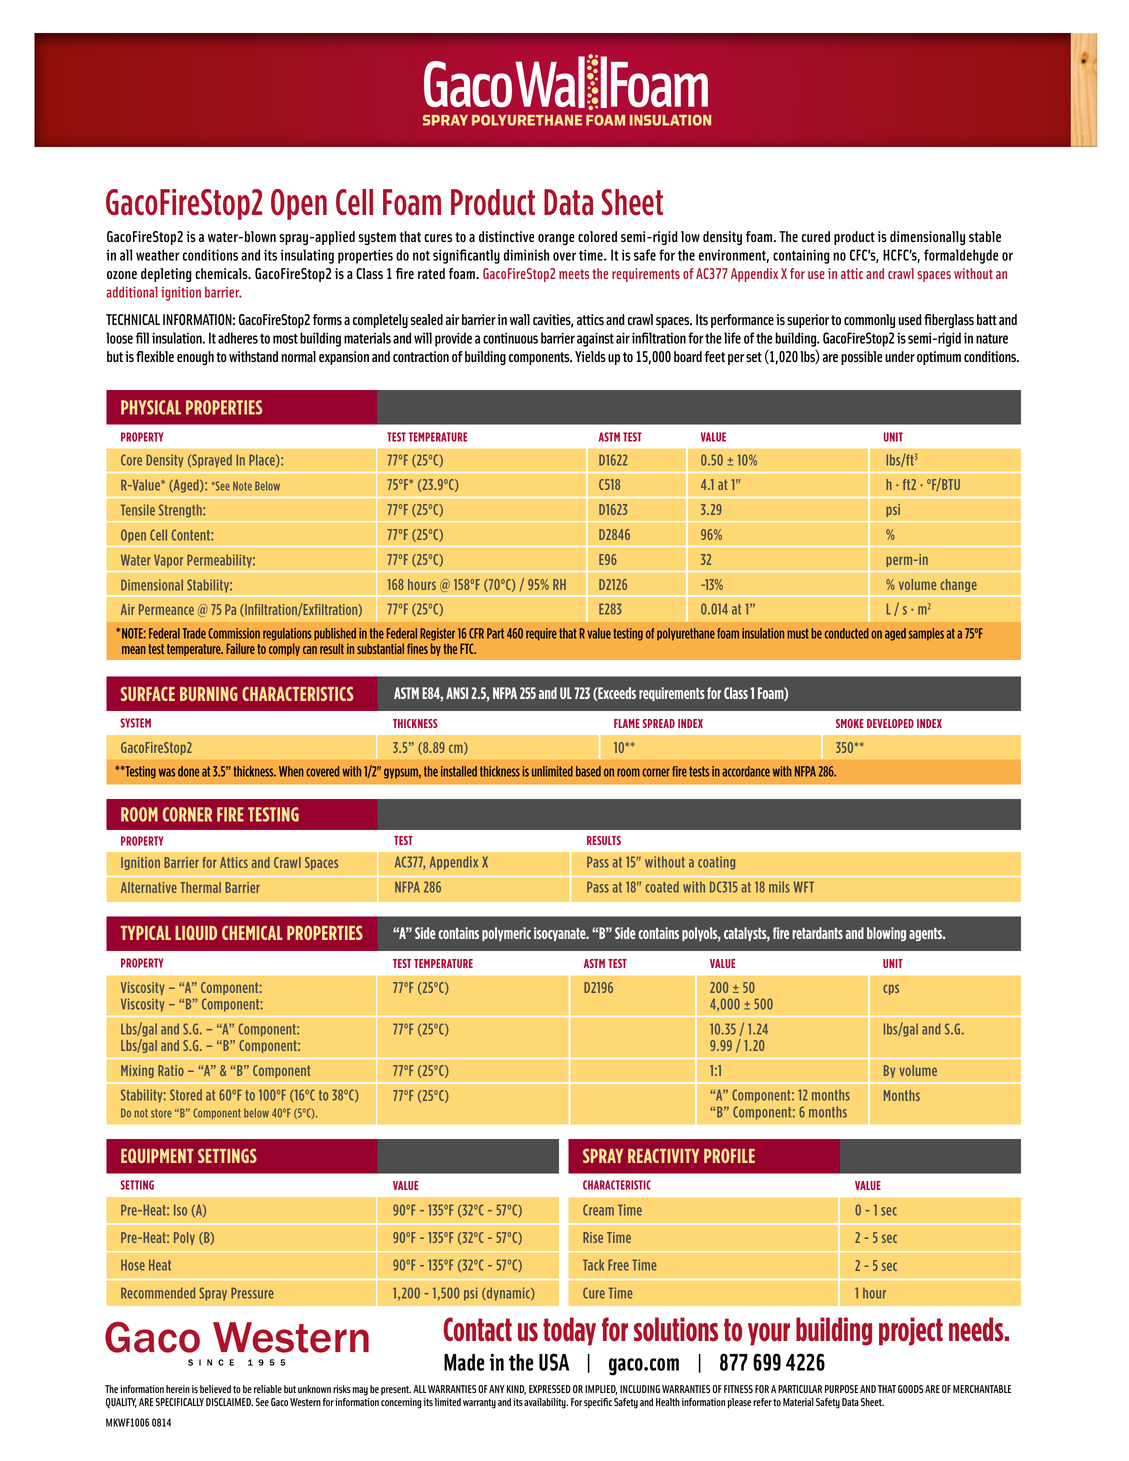 This screenshot has width=1129, height=1461. I want to click on based, so click(588, 771).
